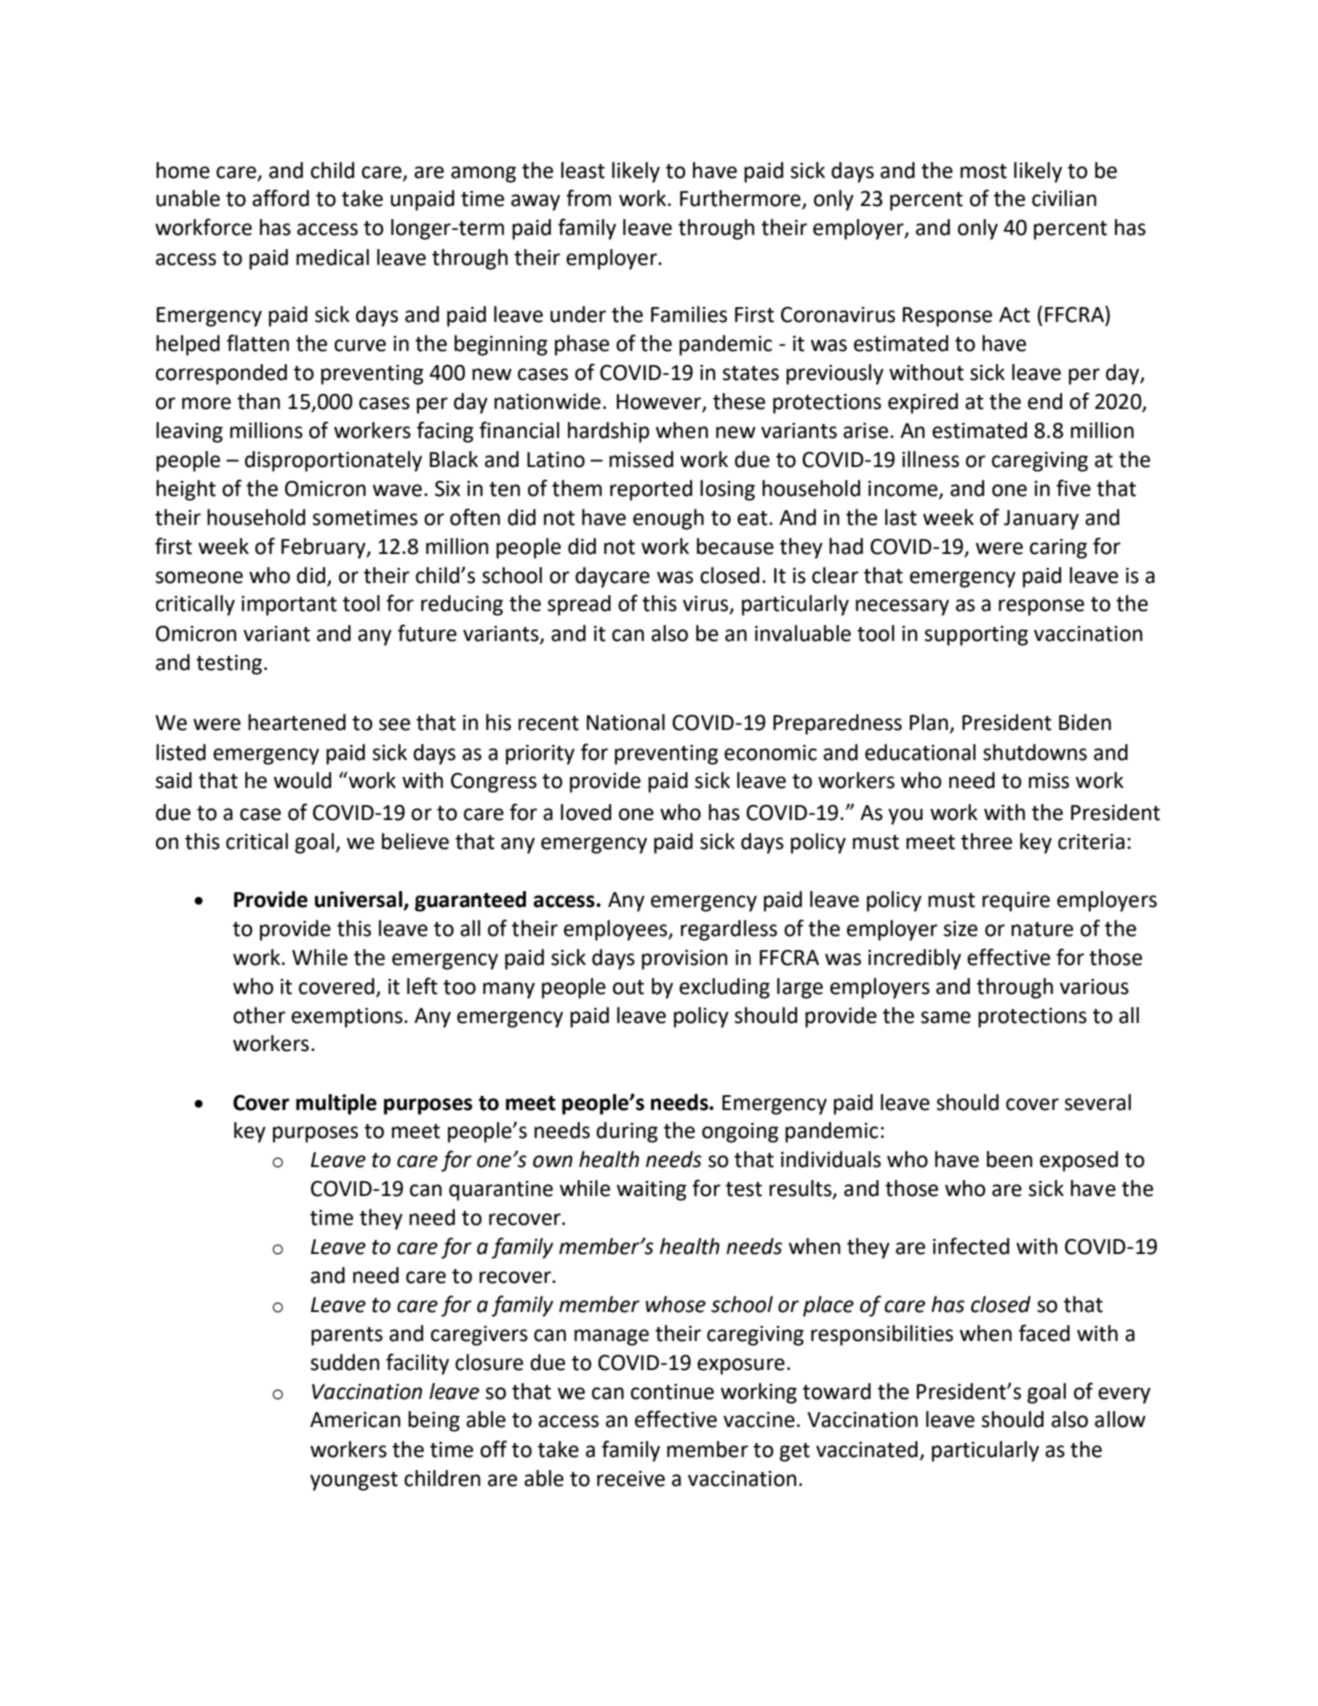  Describe the element at coordinates (946, 1017) in the screenshot. I see `same` at that location.
